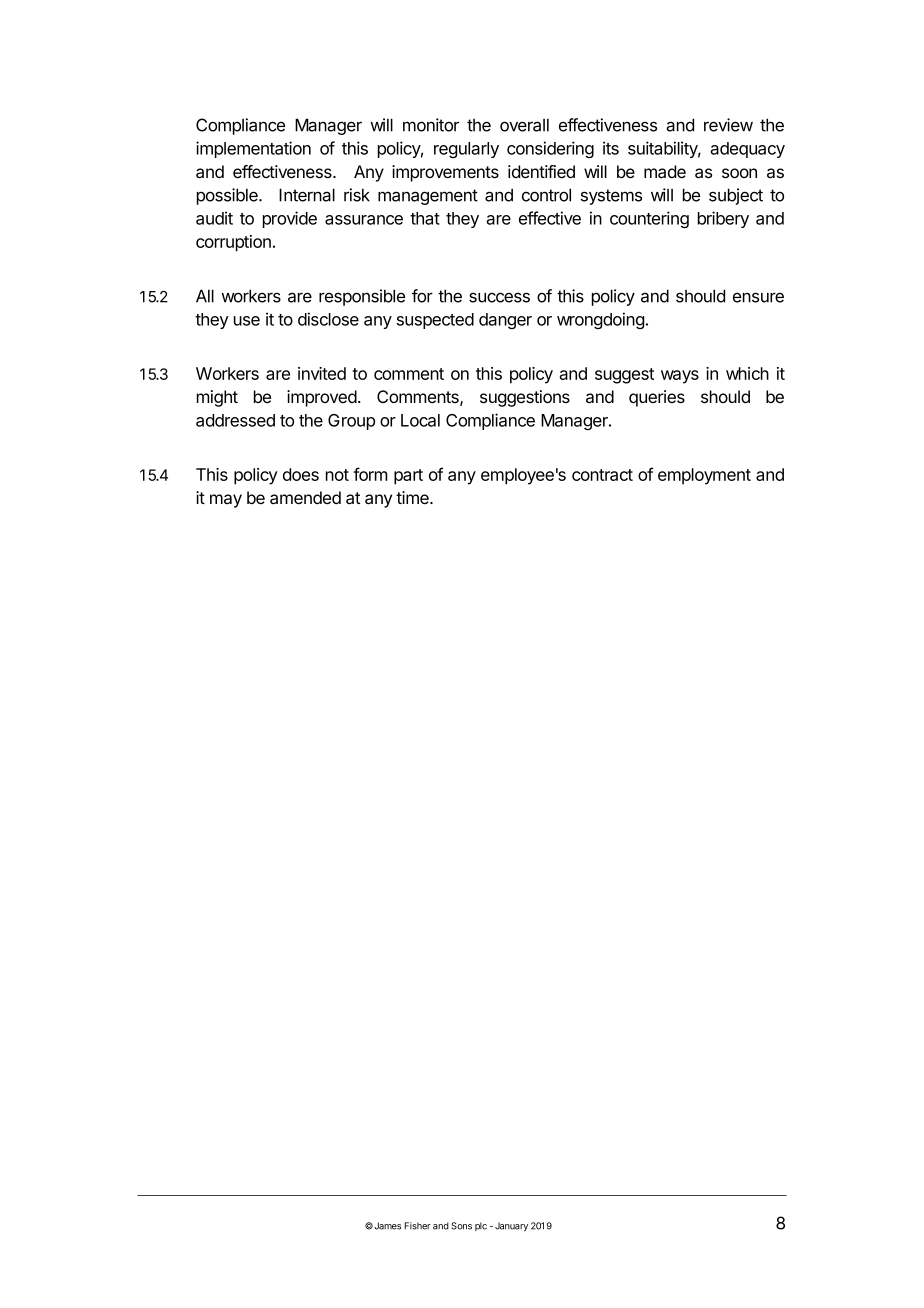  Describe the element at coordinates (408, 477) in the screenshot. I see `part` at that location.
